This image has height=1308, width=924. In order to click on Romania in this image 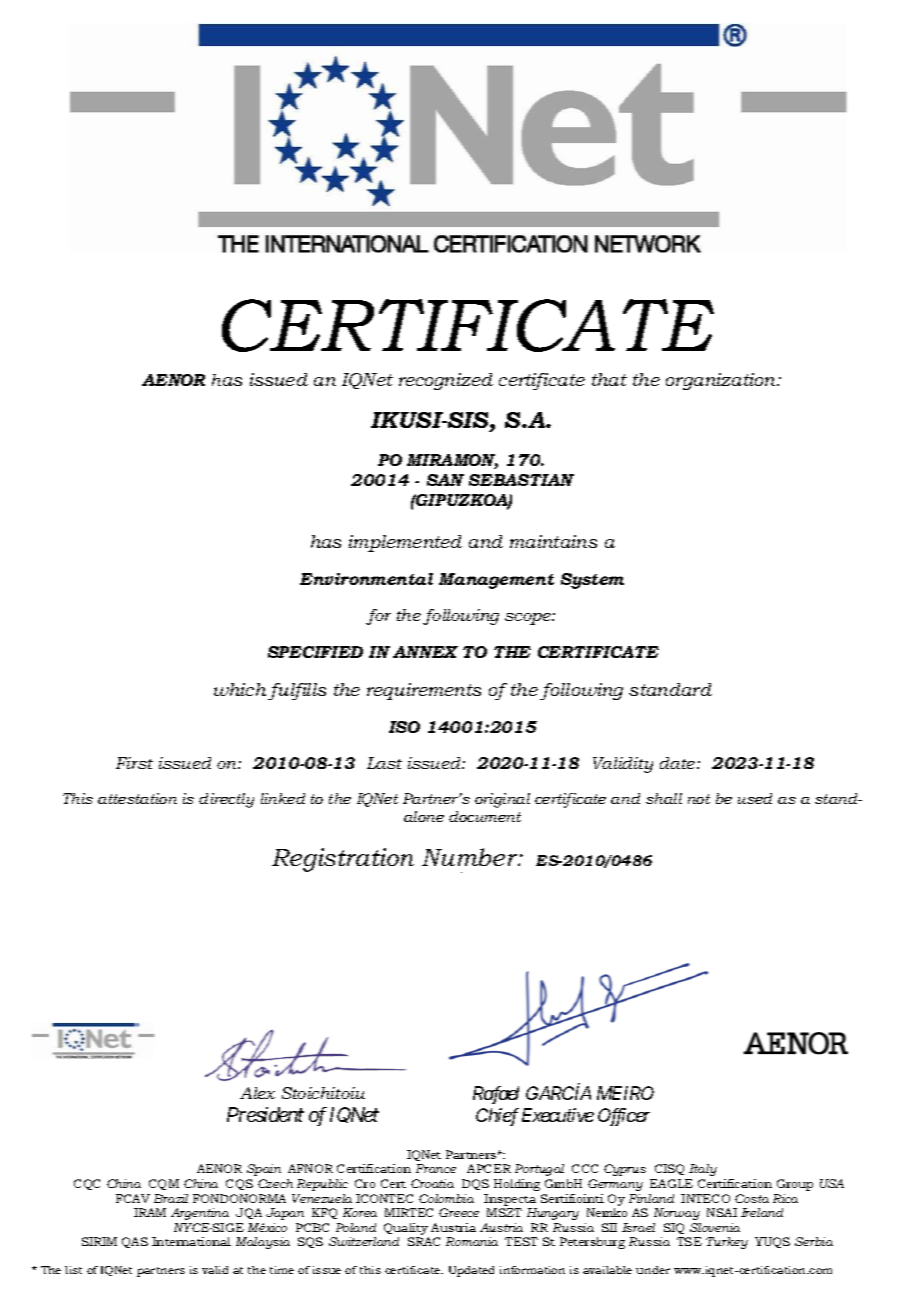, I will do `click(472, 1241)`.
